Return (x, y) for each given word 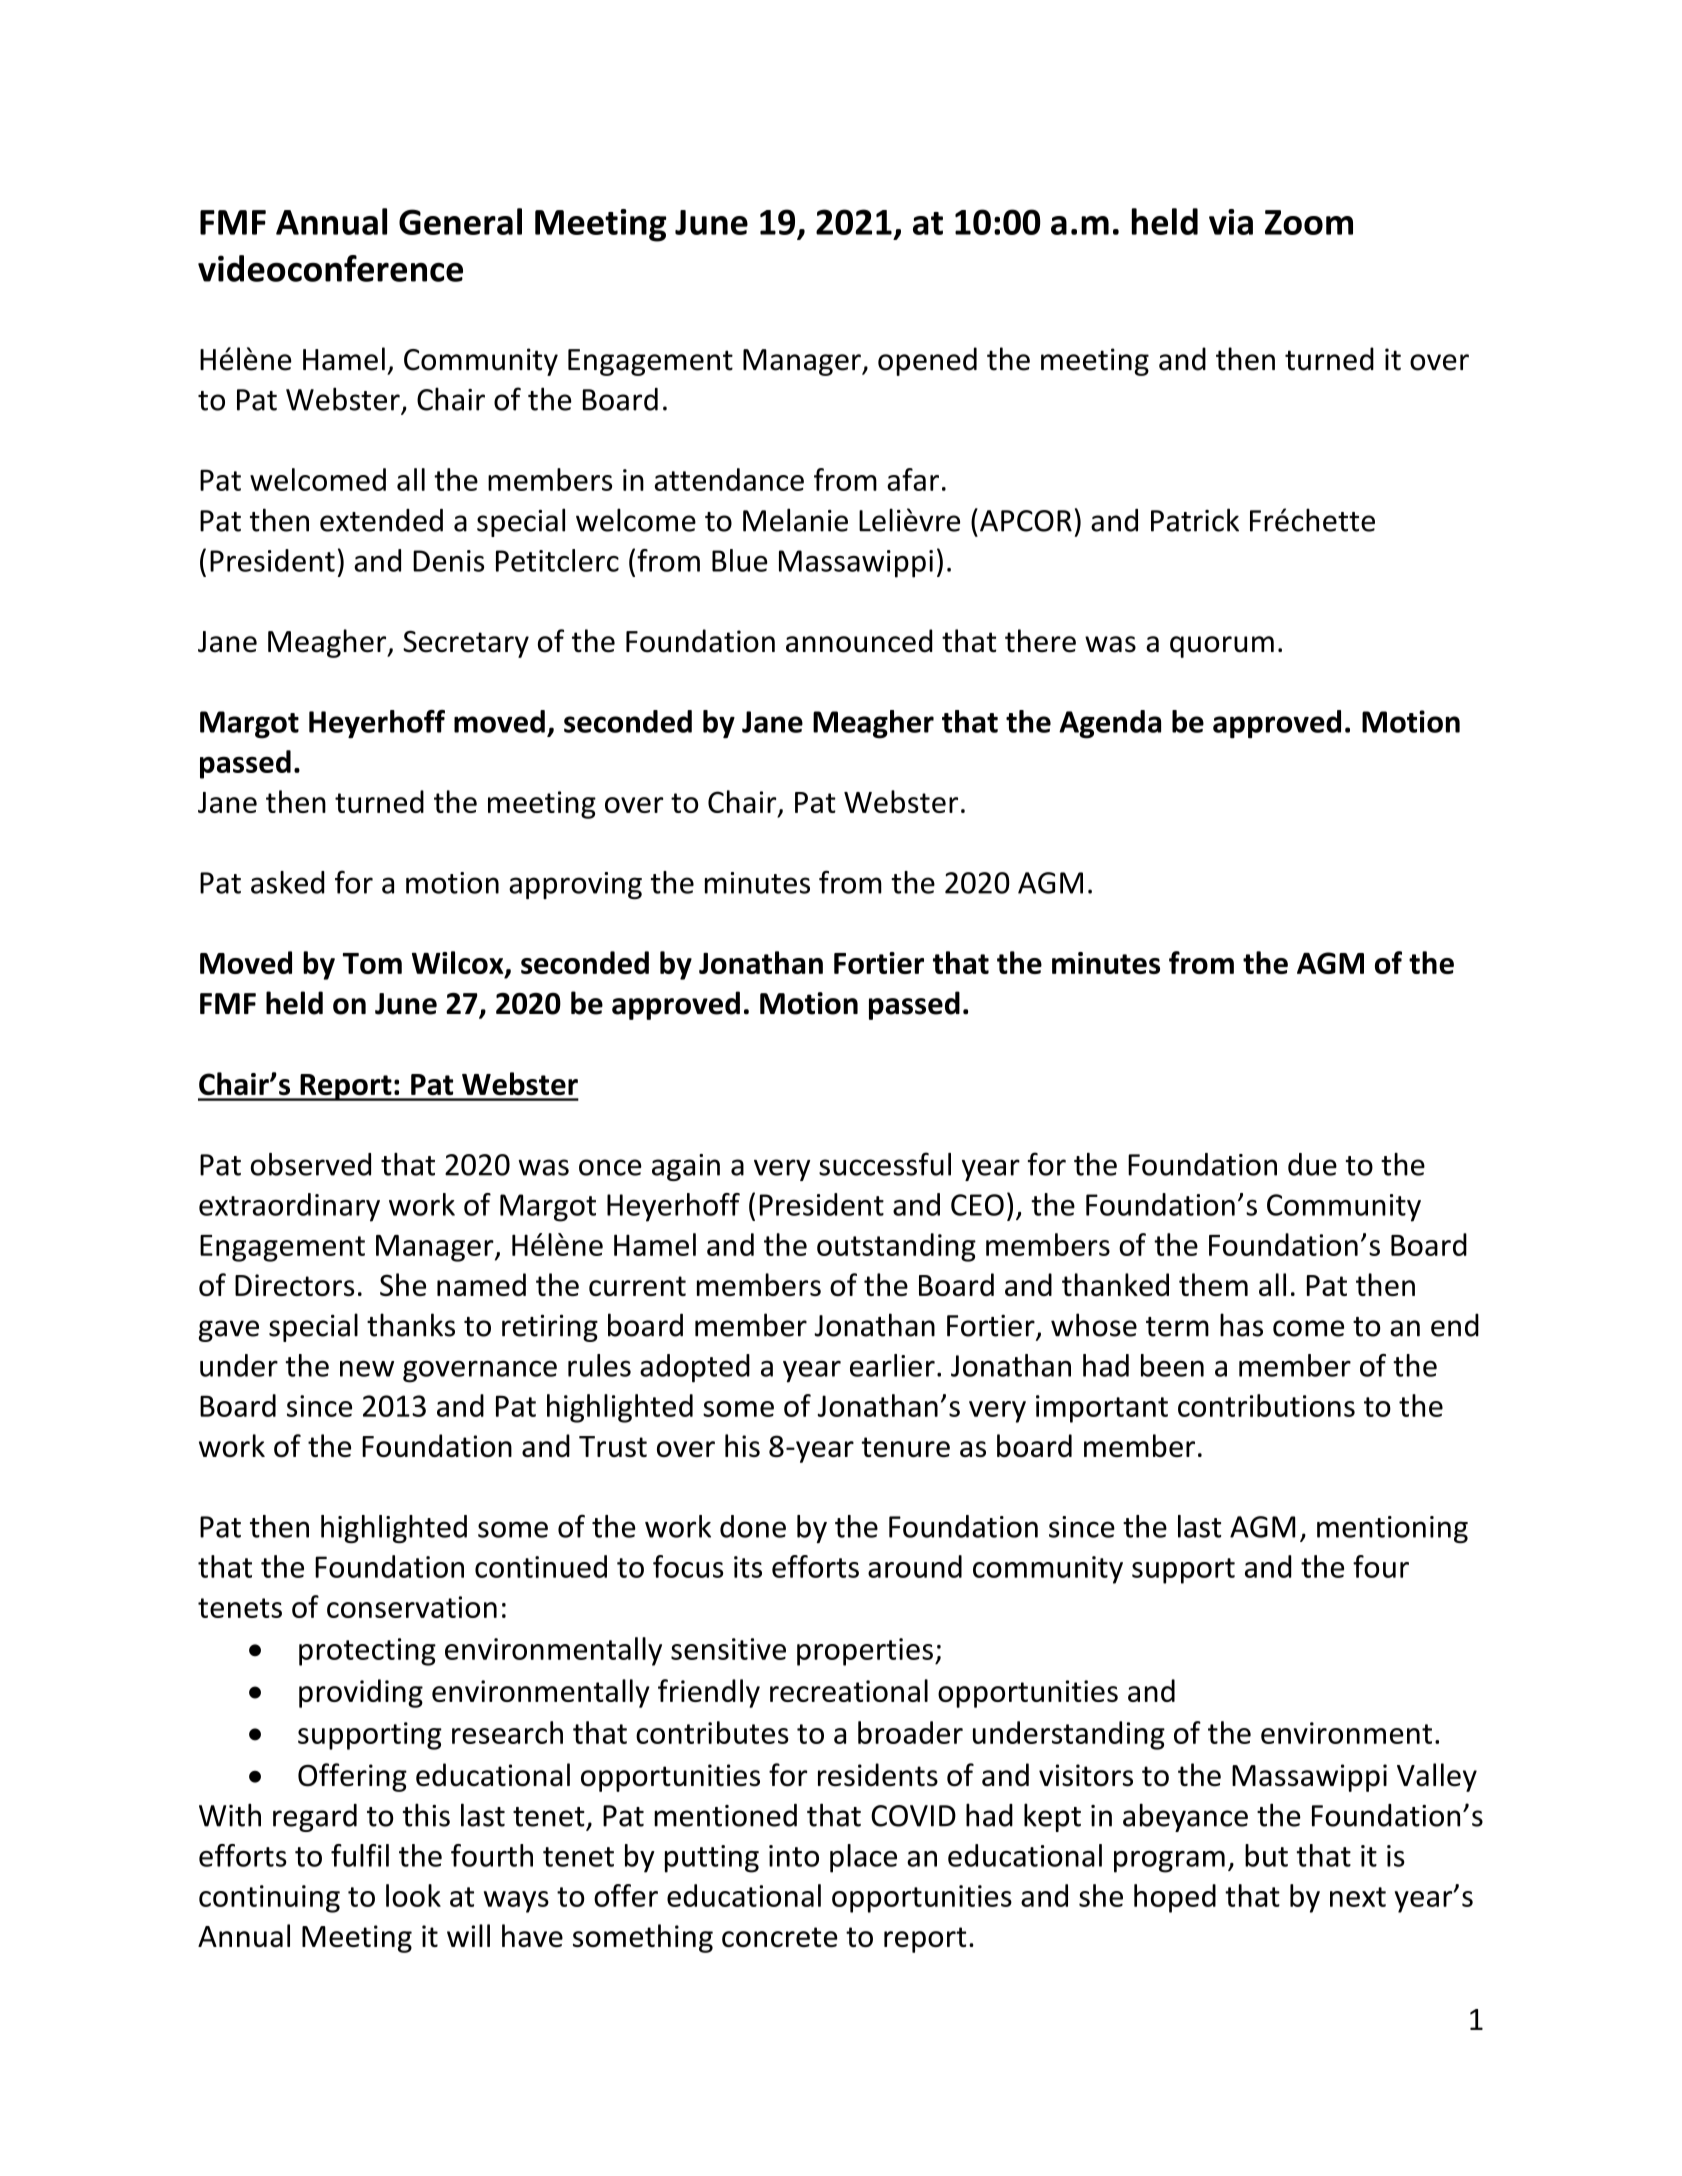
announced (859, 641)
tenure (905, 1447)
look (413, 1895)
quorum (1222, 647)
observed (311, 1164)
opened (927, 361)
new (367, 1368)
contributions (1266, 1405)
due (1312, 1164)
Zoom (1309, 222)
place (863, 1858)
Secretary (466, 644)
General (460, 221)
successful (885, 1164)
